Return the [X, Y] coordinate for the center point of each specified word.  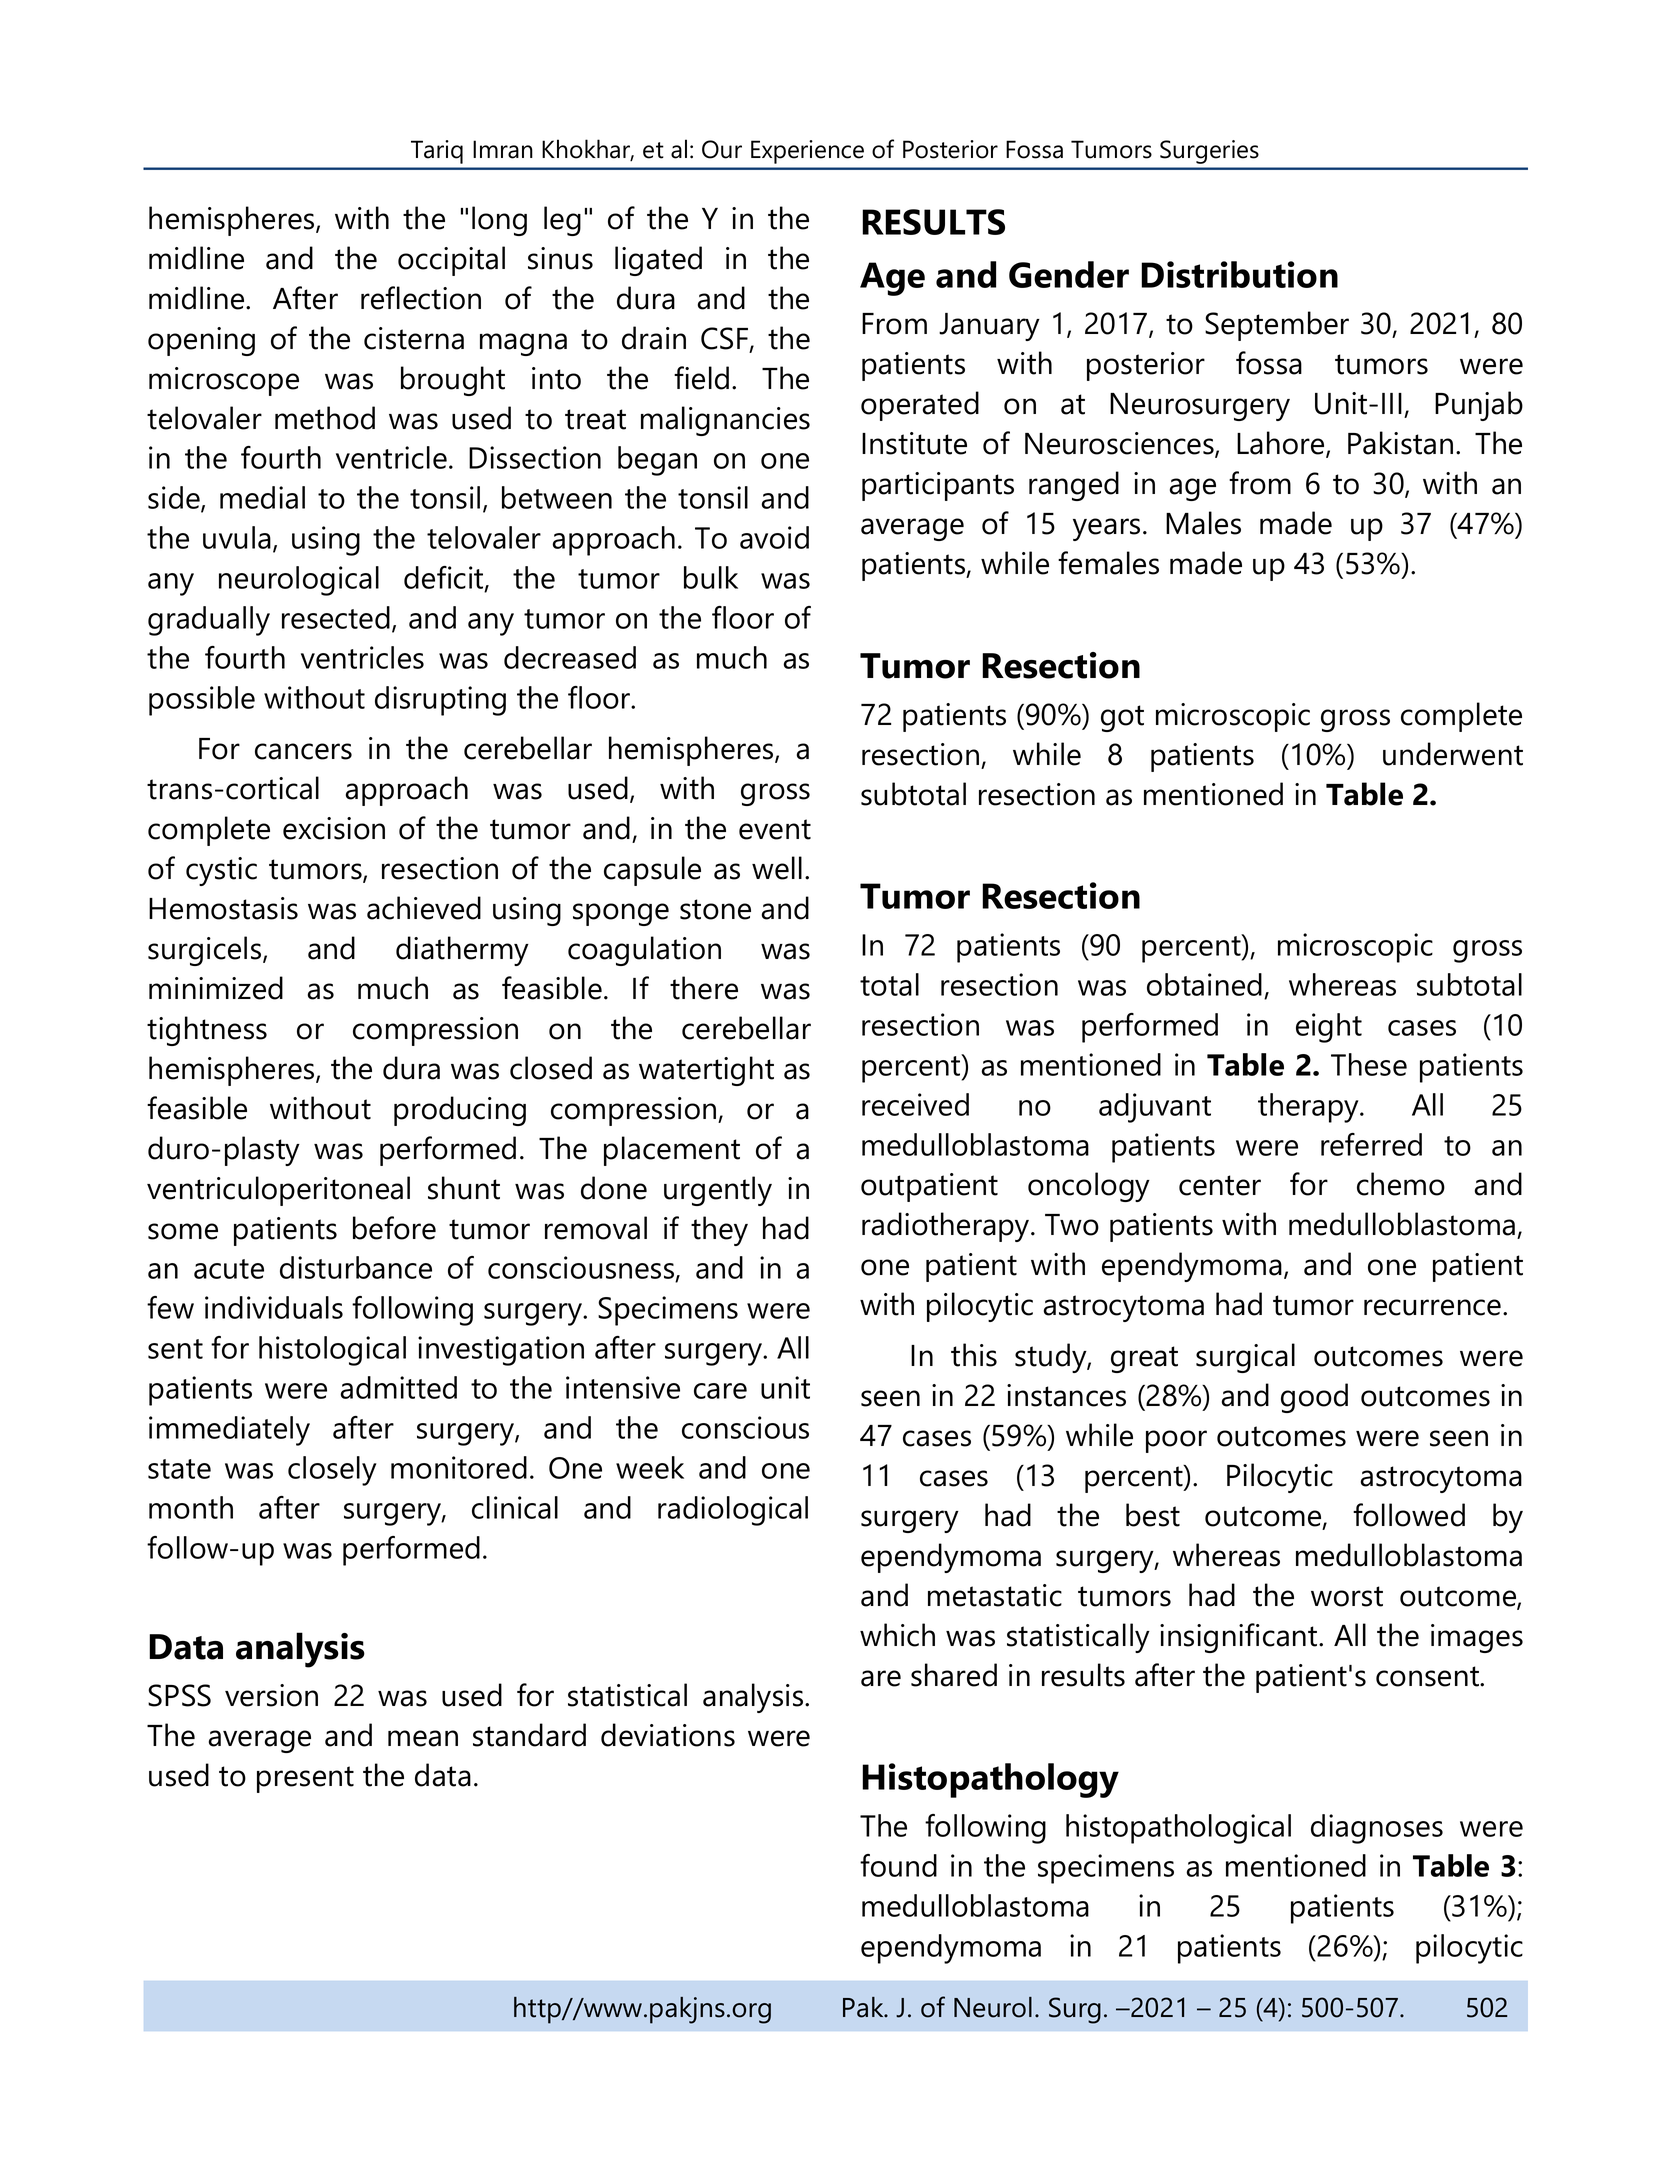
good [1314, 1398]
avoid [774, 537]
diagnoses [1377, 1829]
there [704, 988]
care [720, 1391]
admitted [398, 1387]
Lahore [1282, 444]
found [898, 1865]
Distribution [1239, 274]
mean [423, 1738]
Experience [807, 152]
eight [1329, 1028]
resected [336, 617]
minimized [216, 988]
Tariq [437, 152]
